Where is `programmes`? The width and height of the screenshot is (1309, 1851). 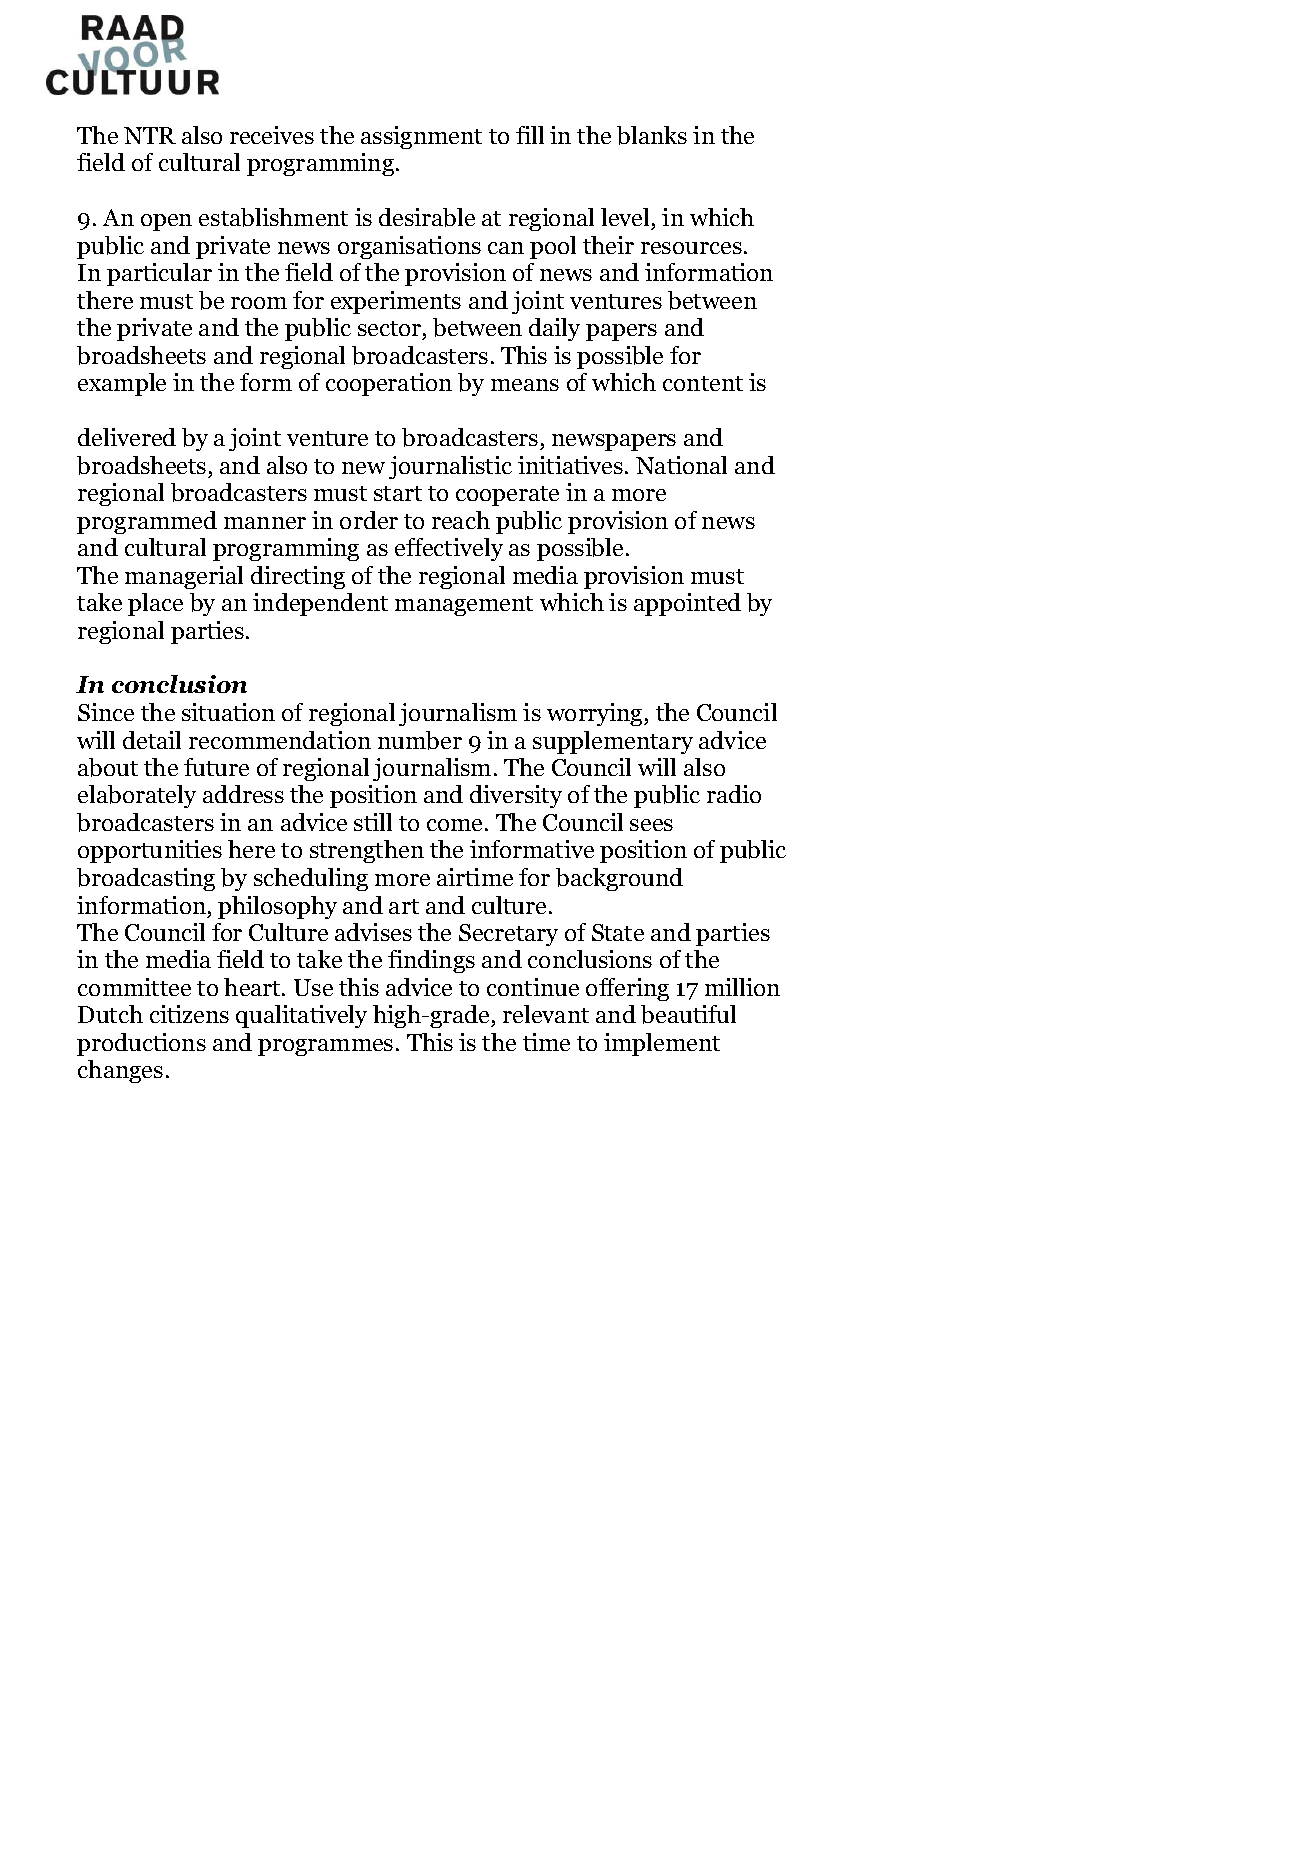
programmes is located at coordinates (325, 1047).
